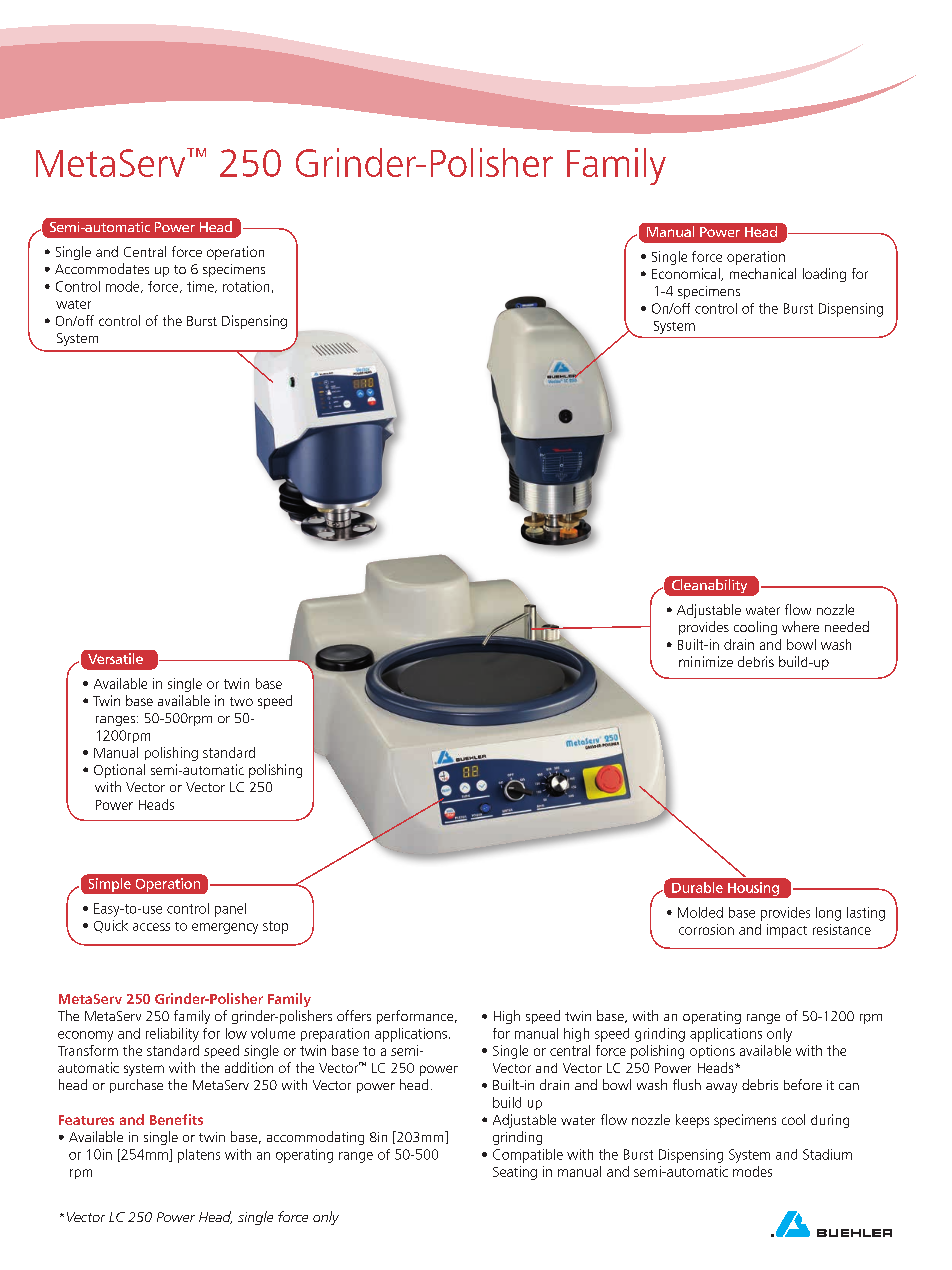  I want to click on platens, so click(199, 1156).
